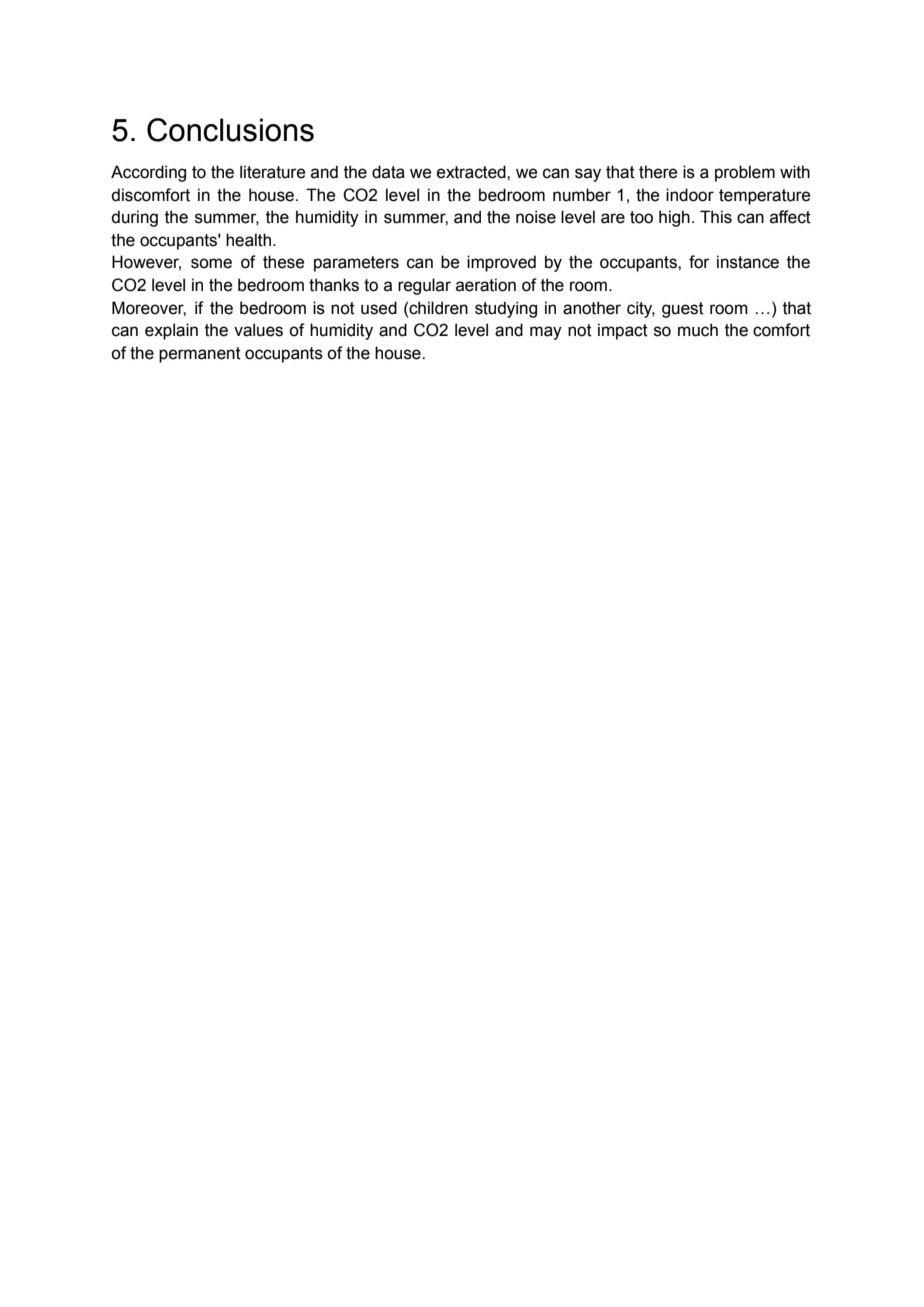 The width and height of the image is (924, 1307). What do you see at coordinates (716, 217) in the image?
I see `This` at bounding box center [716, 217].
